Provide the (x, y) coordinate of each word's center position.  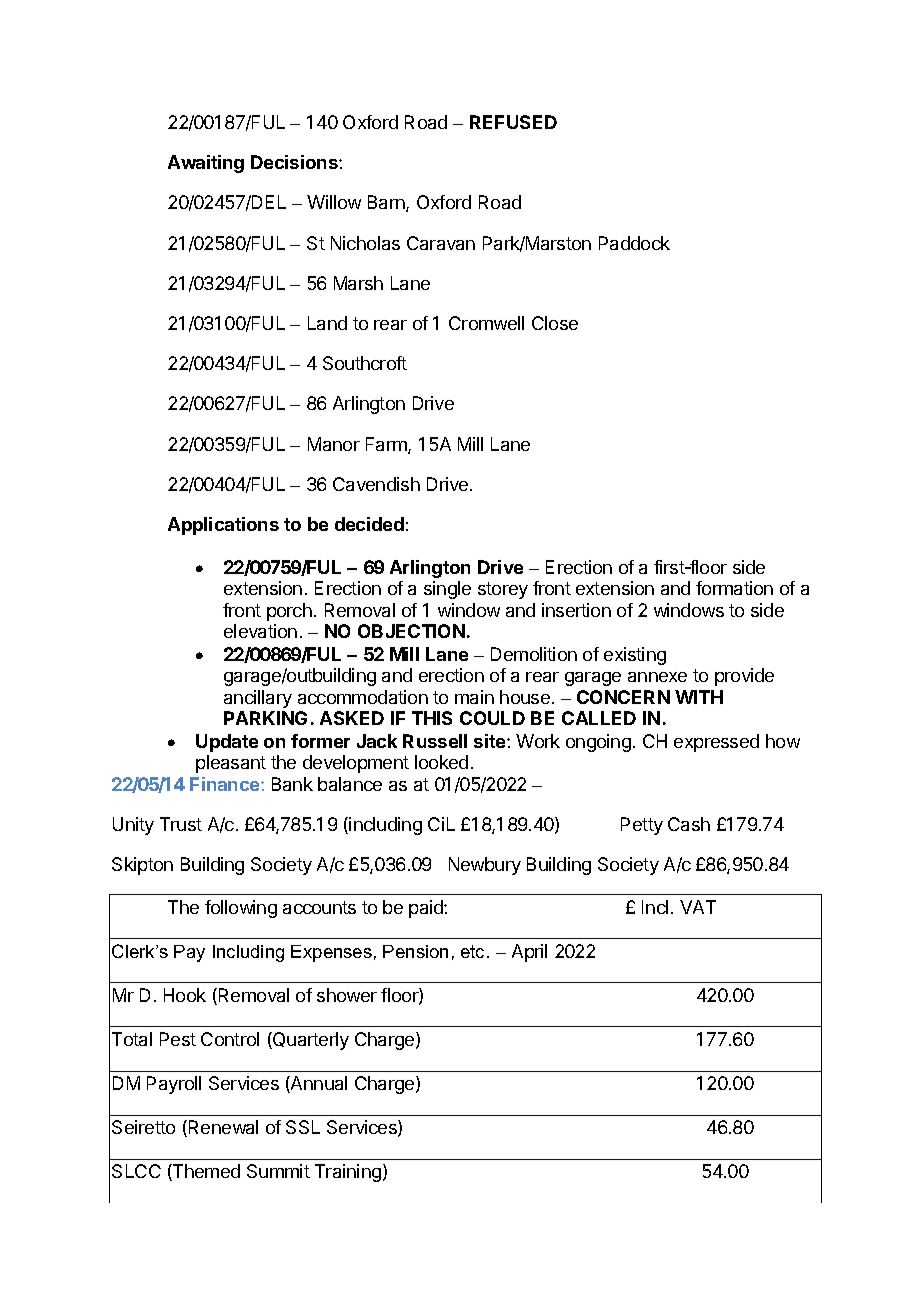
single (447, 590)
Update (227, 743)
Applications (223, 526)
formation (734, 588)
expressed (716, 743)
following (241, 909)
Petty (642, 826)
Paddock (634, 243)
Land (327, 323)
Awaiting (206, 164)
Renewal (223, 1127)
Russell (435, 741)
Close (555, 323)
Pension (415, 951)
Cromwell (486, 323)
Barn (387, 203)
